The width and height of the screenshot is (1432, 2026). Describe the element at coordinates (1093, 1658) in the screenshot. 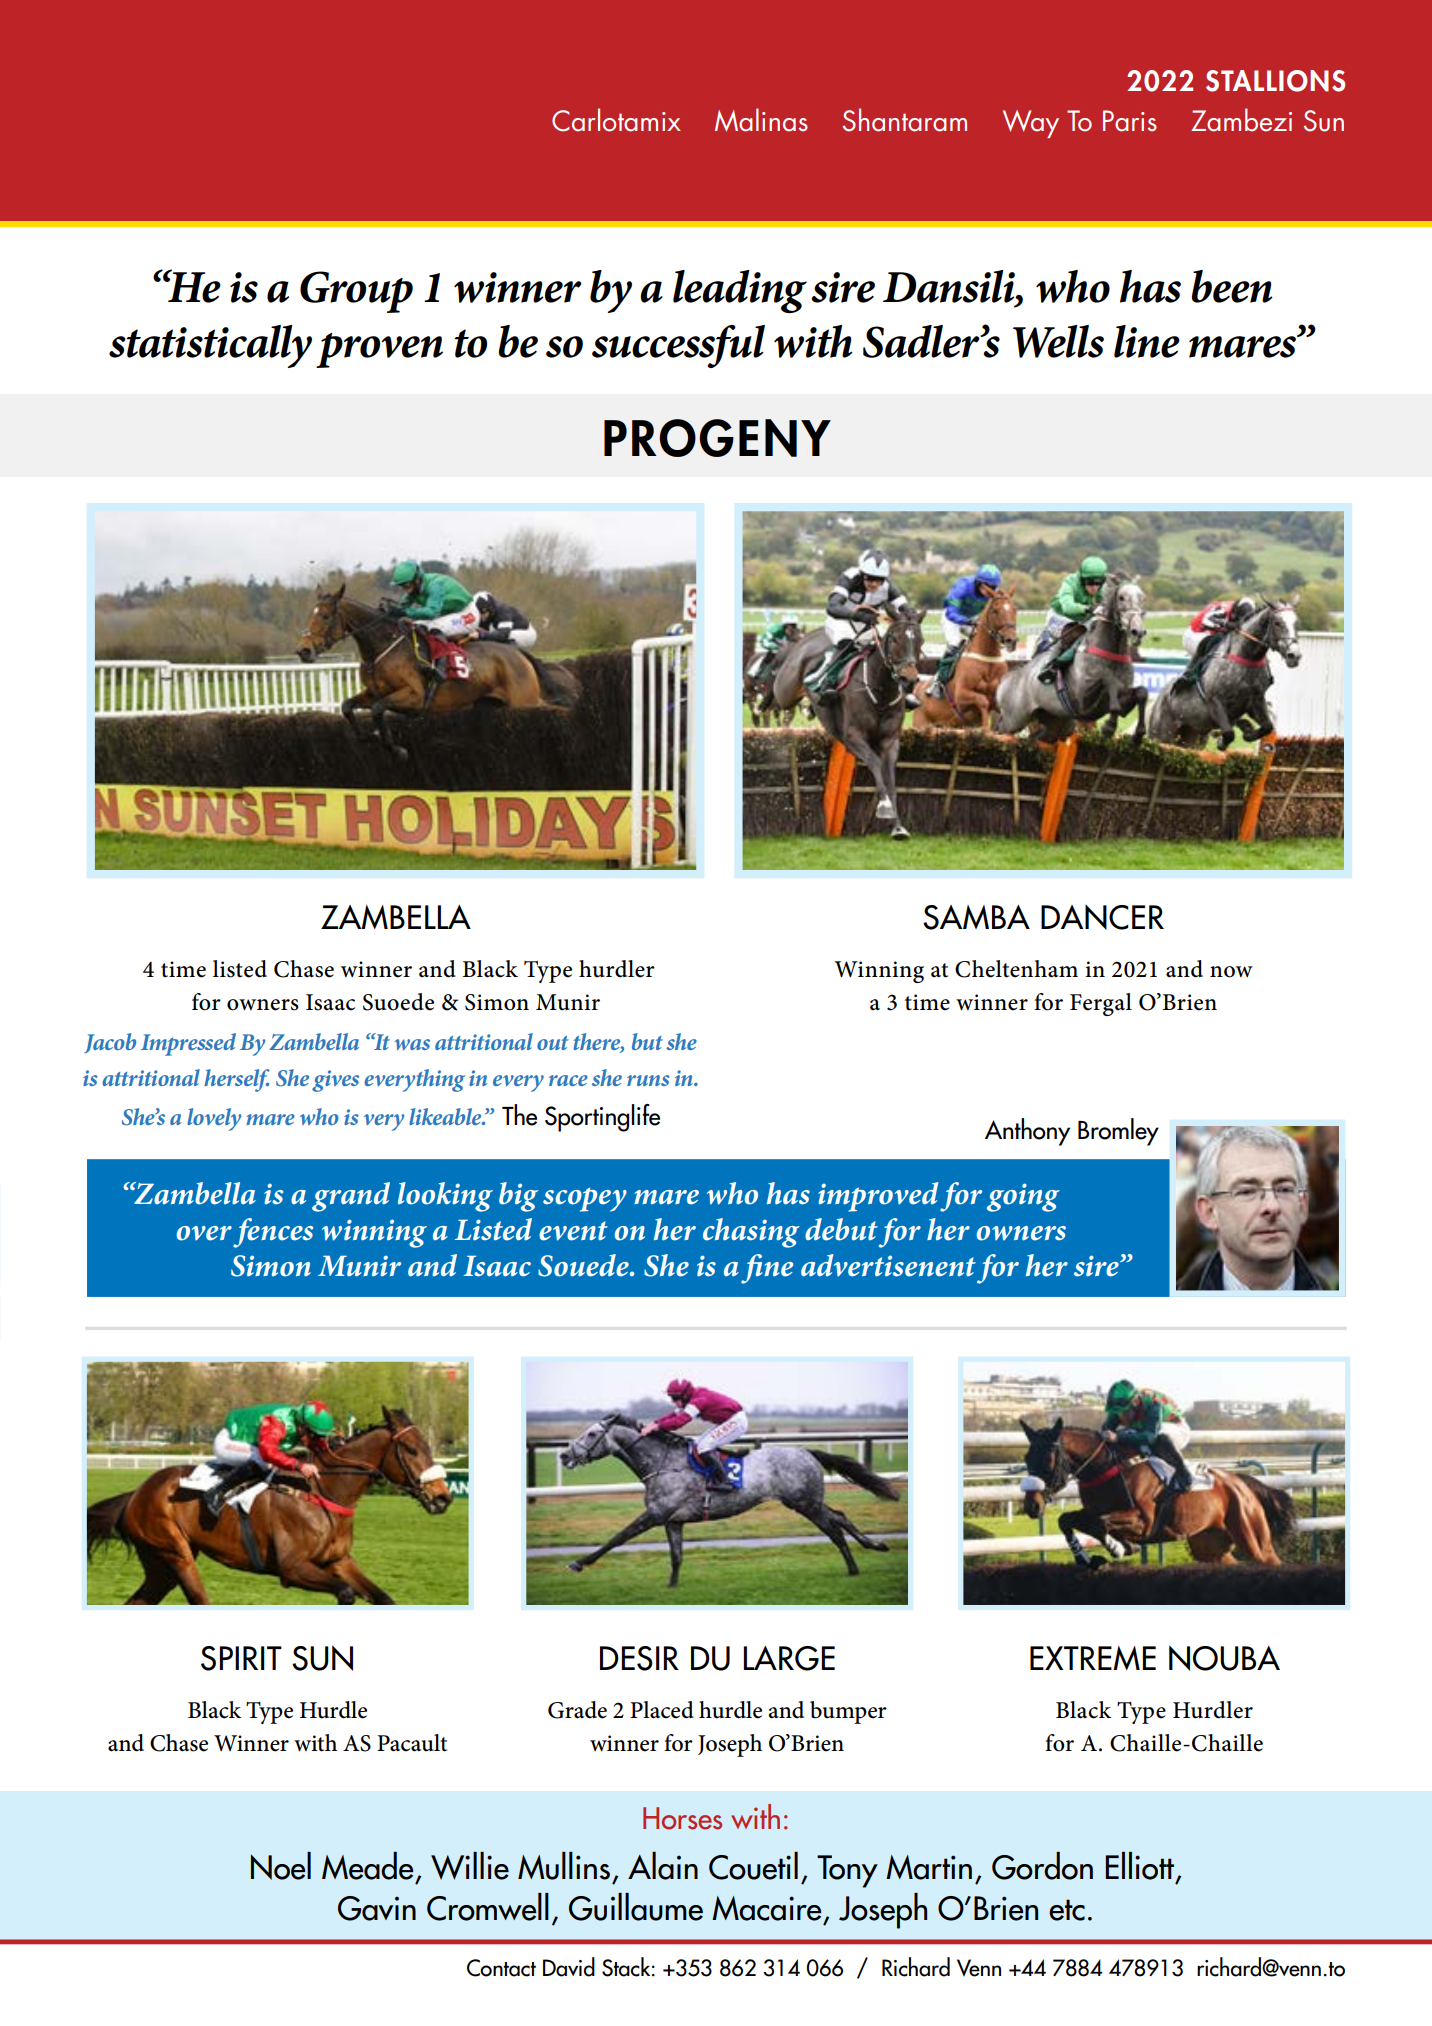

I see `Extreme` at that location.
